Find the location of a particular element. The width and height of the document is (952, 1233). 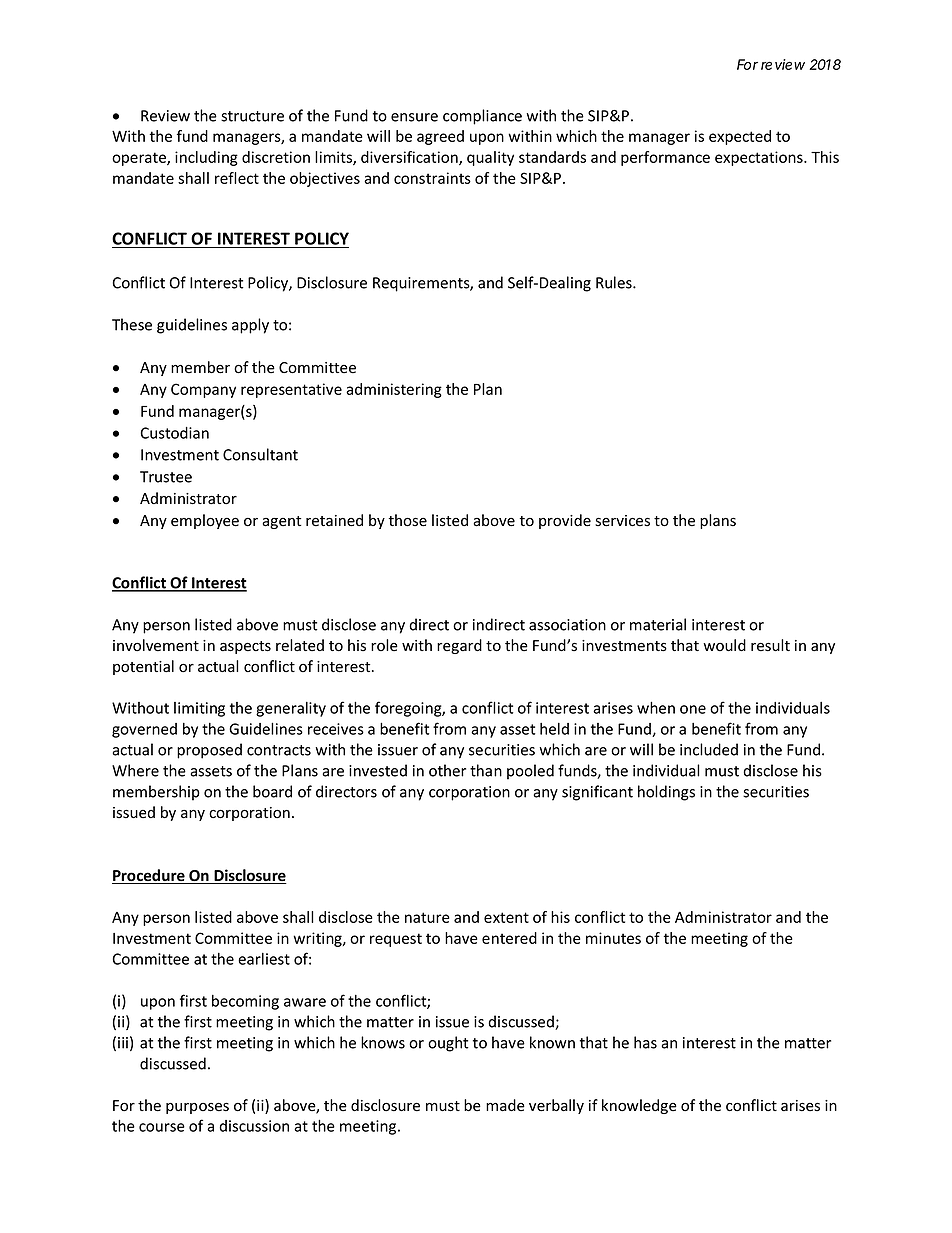

regard is located at coordinates (459, 646).
